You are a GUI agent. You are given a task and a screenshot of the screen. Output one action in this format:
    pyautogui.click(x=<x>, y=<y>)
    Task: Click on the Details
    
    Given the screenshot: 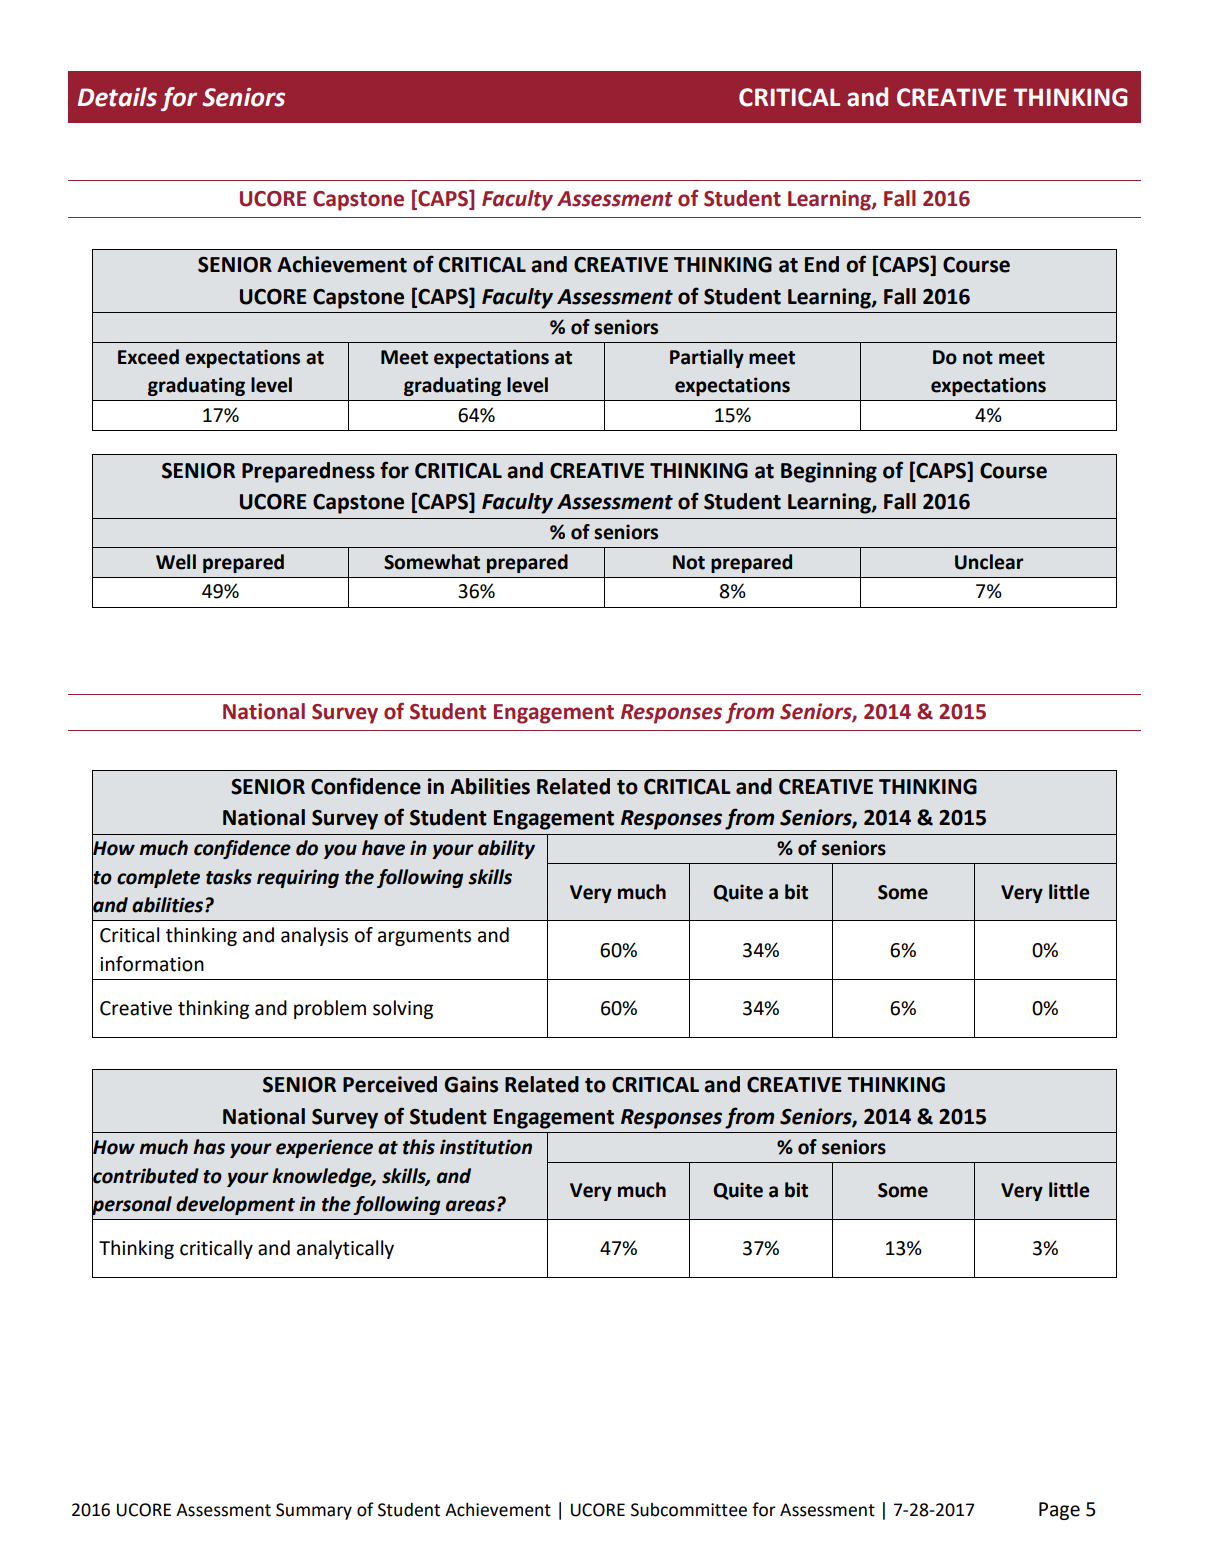 What is the action you would take?
    pyautogui.click(x=117, y=97)
